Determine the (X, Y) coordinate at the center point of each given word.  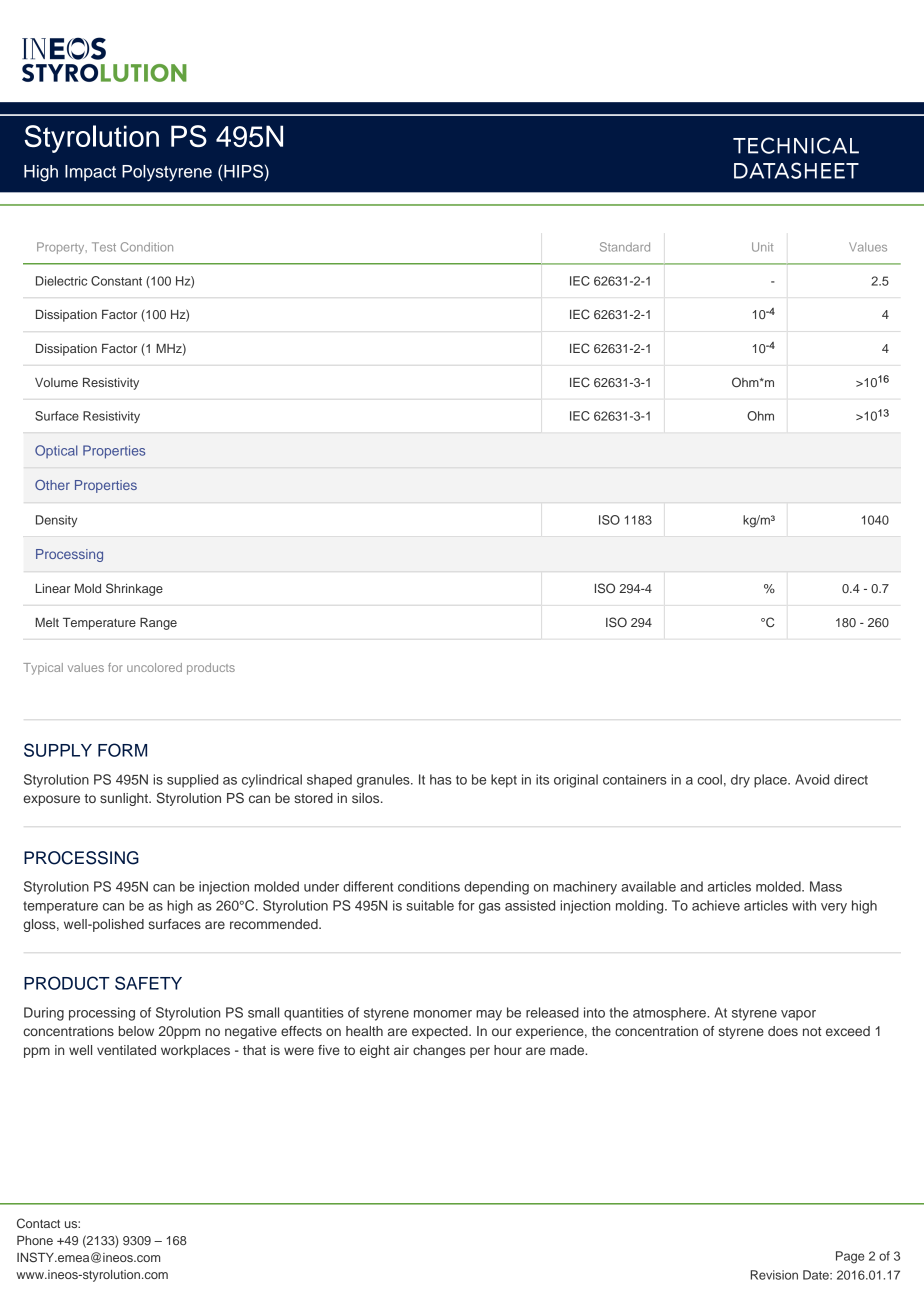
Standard (625, 247)
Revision (774, 1275)
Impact (90, 173)
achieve (716, 905)
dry (740, 781)
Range (158, 624)
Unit (762, 247)
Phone (35, 1240)
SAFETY (148, 983)
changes (439, 1051)
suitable (430, 905)
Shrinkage (134, 589)
